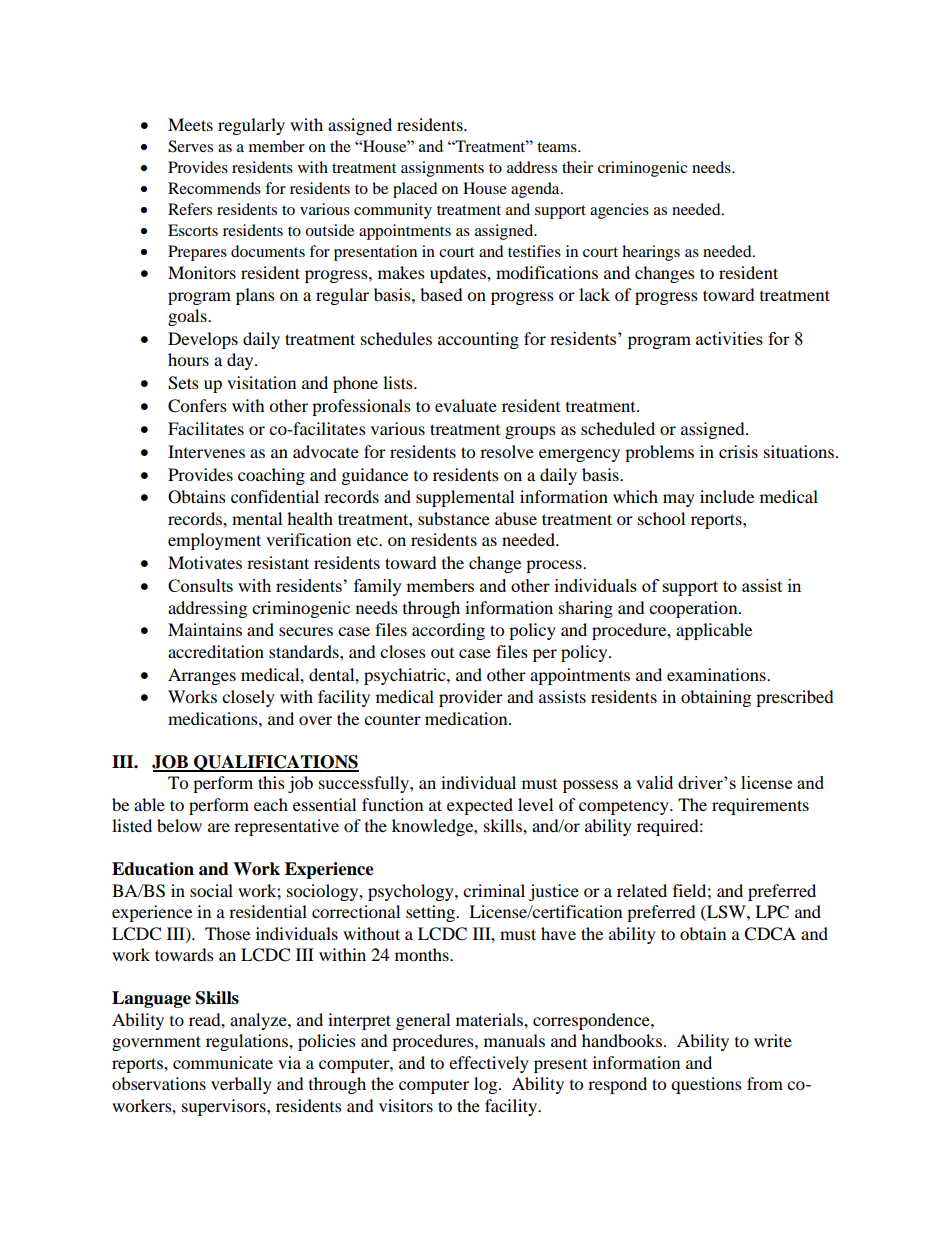 This screenshot has width=952, height=1233. I want to click on this, so click(271, 782).
